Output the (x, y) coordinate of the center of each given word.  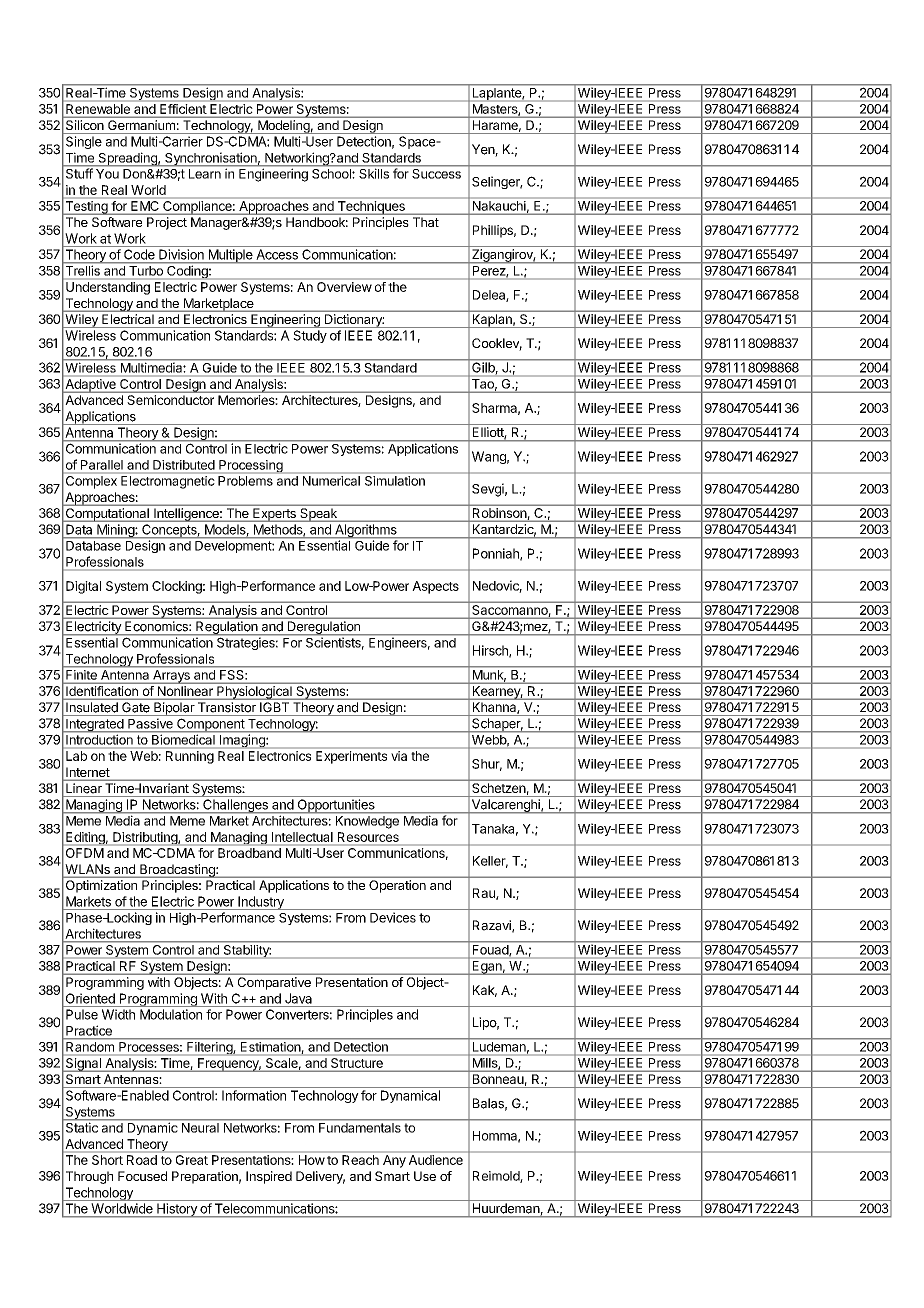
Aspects (435, 587)
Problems (245, 481)
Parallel (102, 465)
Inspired (269, 1177)
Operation (397, 886)
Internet (87, 773)
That (426, 222)
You (107, 174)
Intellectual (302, 837)
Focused (142, 1176)
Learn (205, 174)
